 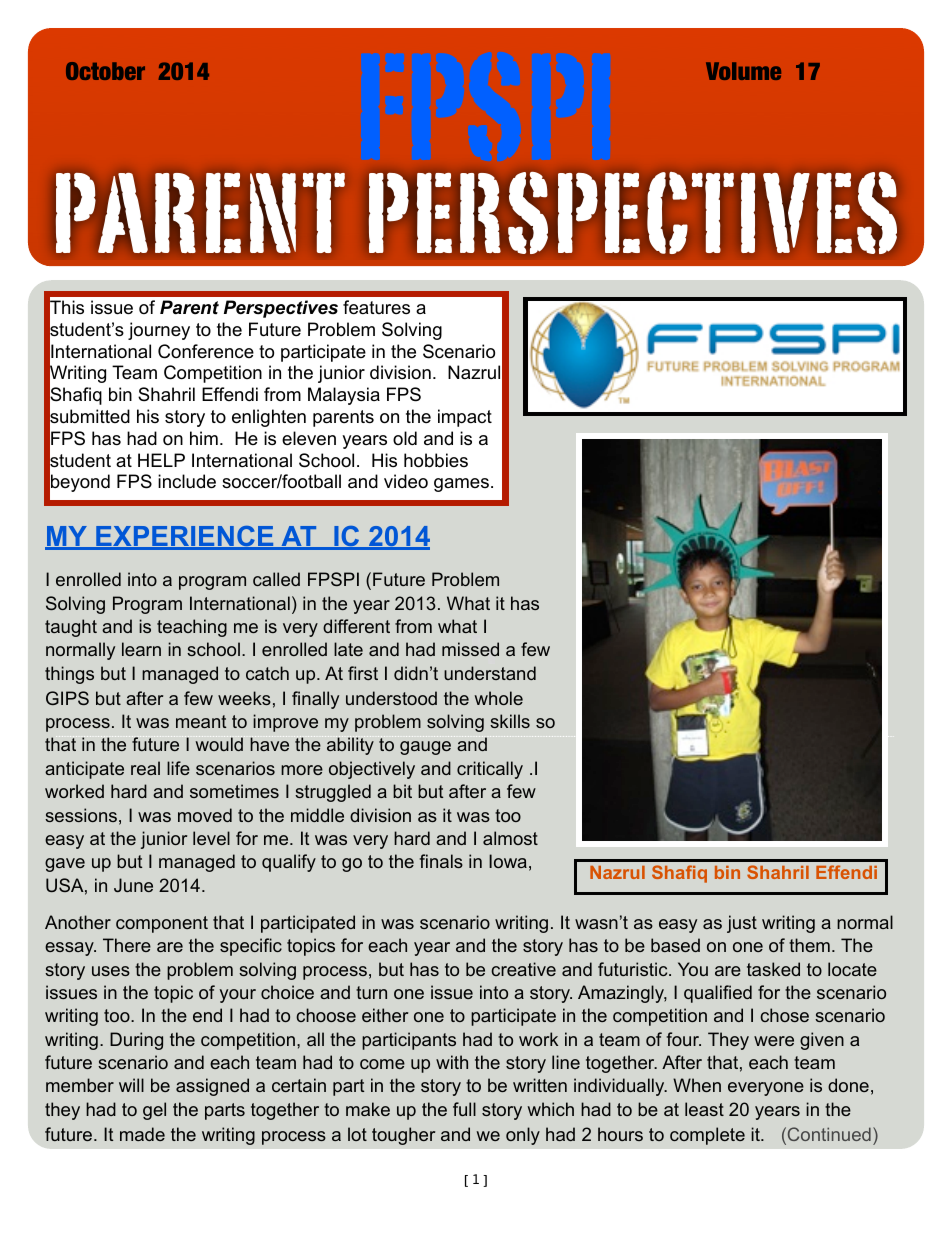 What do you see at coordinates (743, 71) in the screenshot?
I see `Volume` at bounding box center [743, 71].
